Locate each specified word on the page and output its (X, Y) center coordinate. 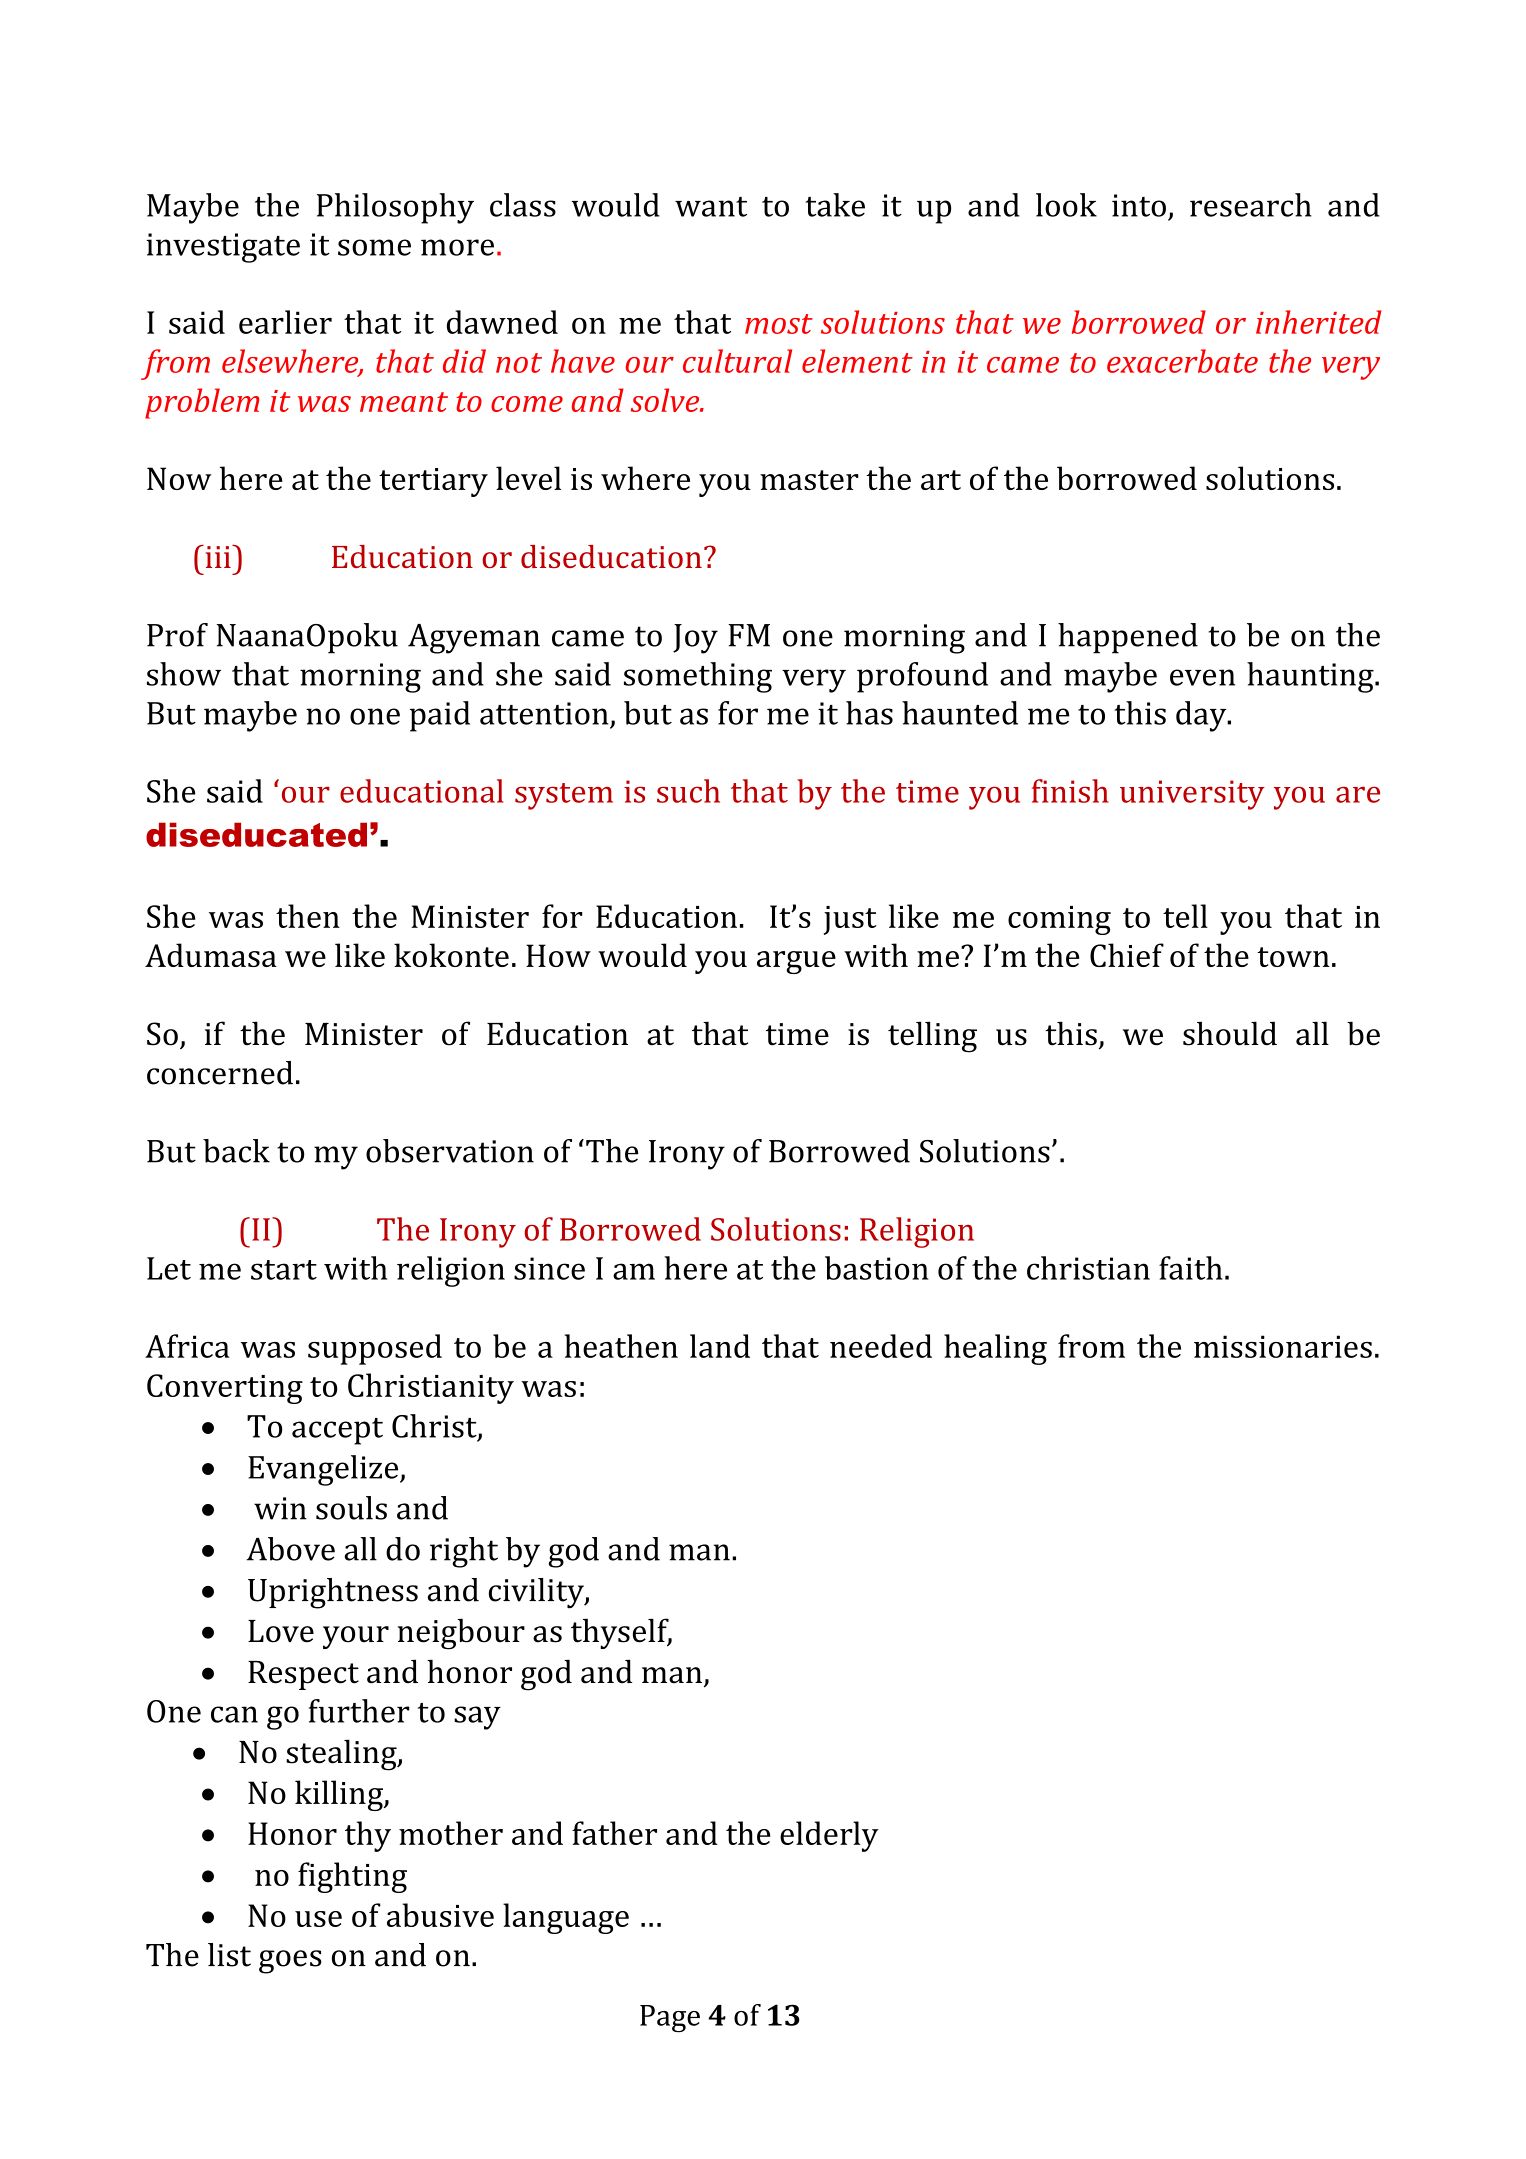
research (1251, 205)
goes (290, 1962)
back (236, 1151)
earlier (285, 322)
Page (670, 2019)
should (1230, 1033)
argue (796, 962)
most (779, 324)
